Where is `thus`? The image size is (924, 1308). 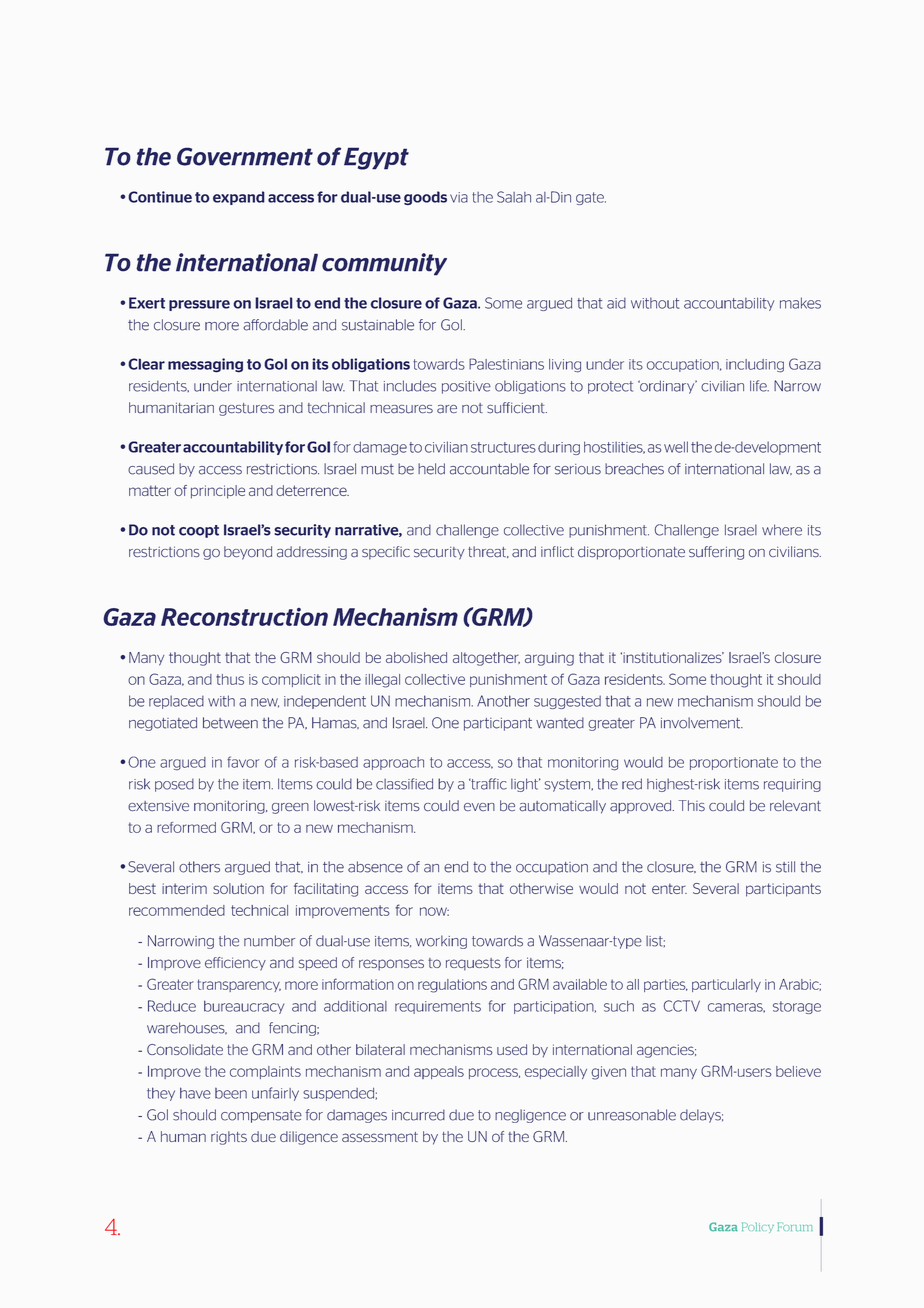
thus is located at coordinates (230, 679).
